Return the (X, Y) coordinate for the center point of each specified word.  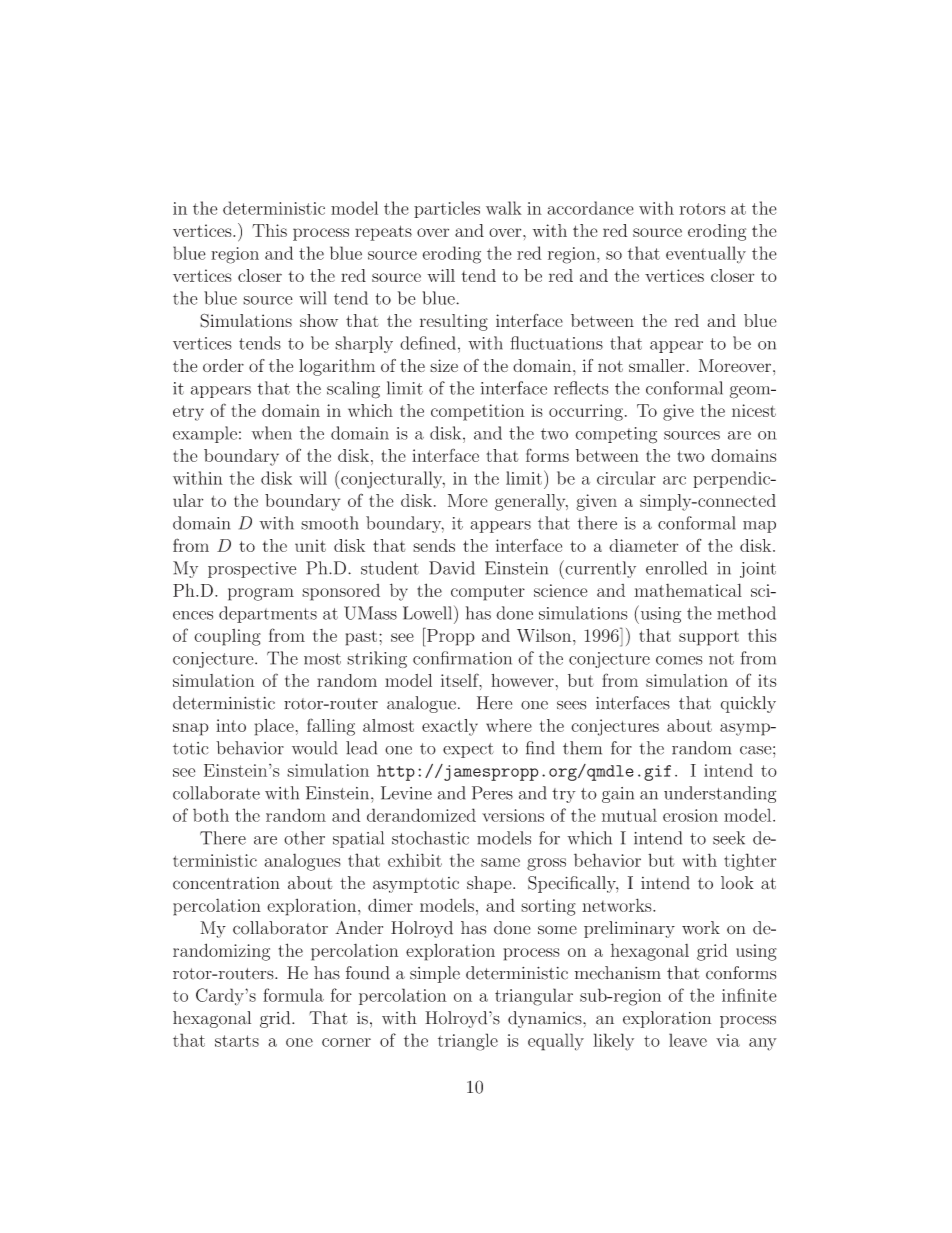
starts (237, 1041)
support (709, 638)
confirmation (462, 658)
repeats (383, 233)
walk (504, 208)
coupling (227, 637)
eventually (706, 255)
